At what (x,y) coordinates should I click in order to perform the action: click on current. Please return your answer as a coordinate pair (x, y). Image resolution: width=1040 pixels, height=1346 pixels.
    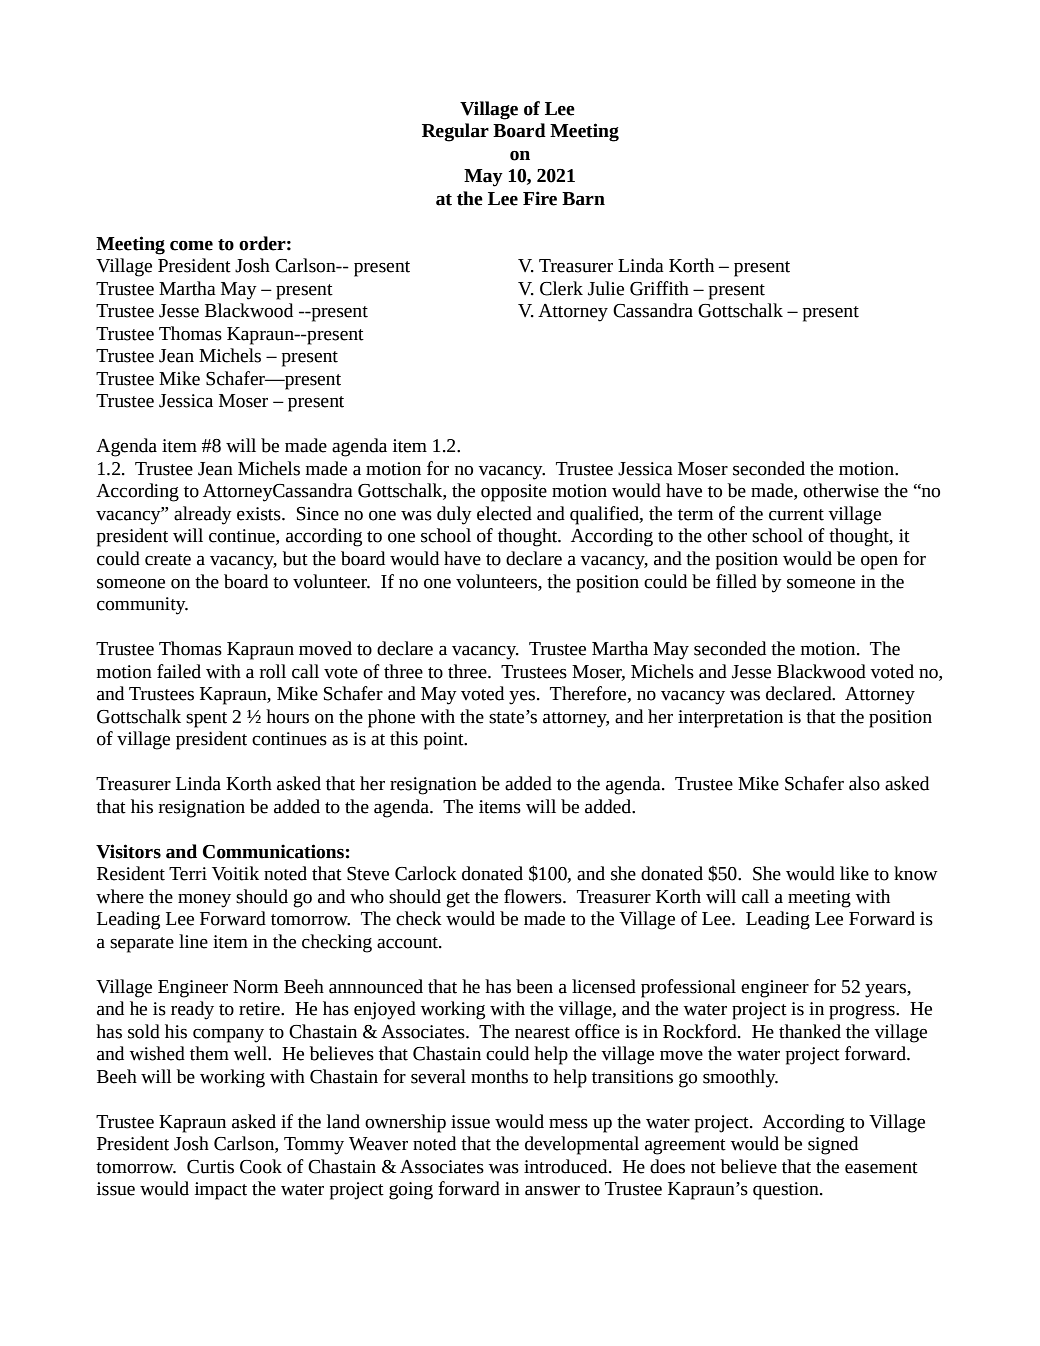
    Looking at the image, I should click on (796, 515).
